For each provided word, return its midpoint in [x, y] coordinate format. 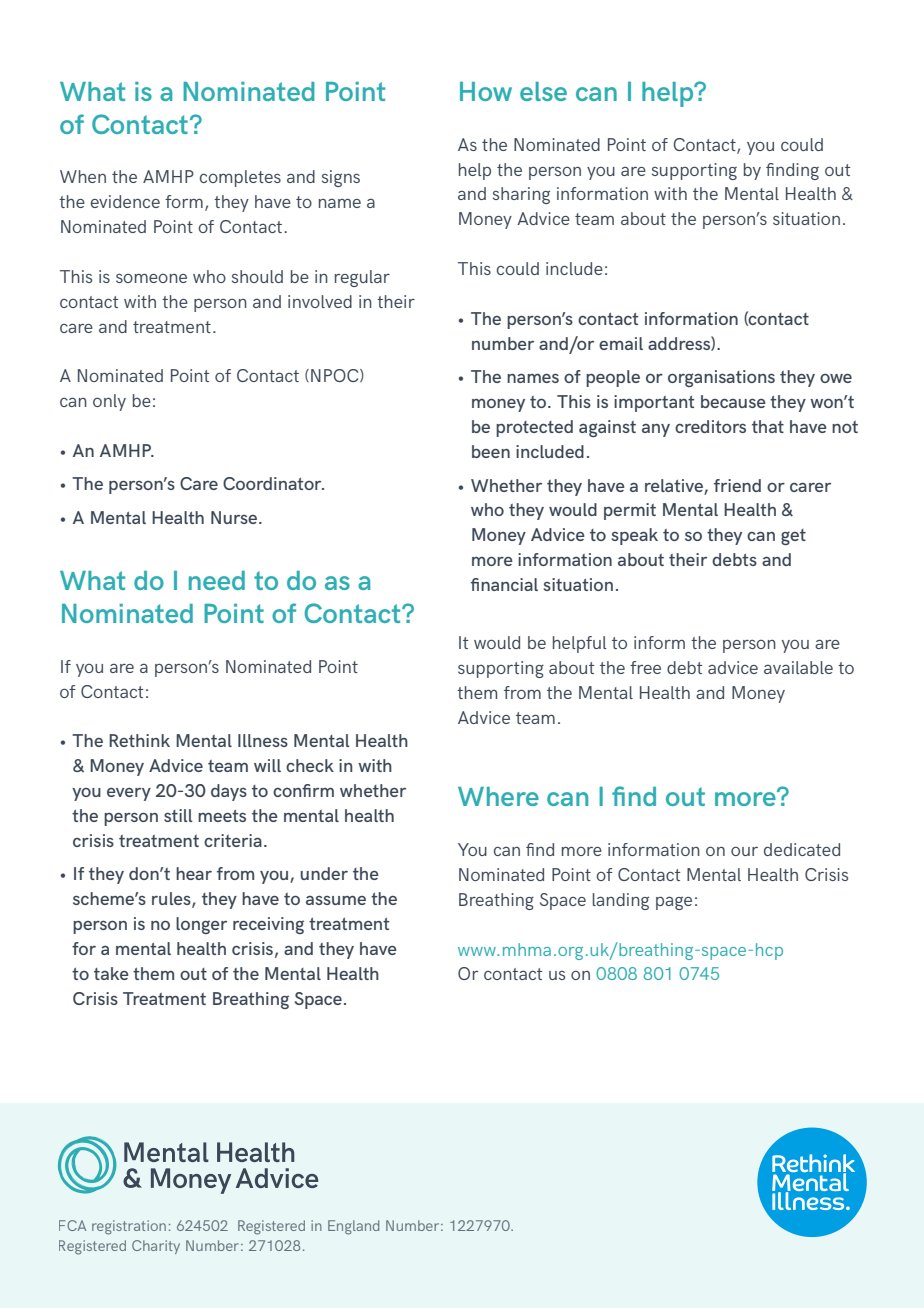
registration [129, 1227]
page [674, 903]
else [543, 91]
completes [240, 178]
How [486, 91]
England [353, 1227]
